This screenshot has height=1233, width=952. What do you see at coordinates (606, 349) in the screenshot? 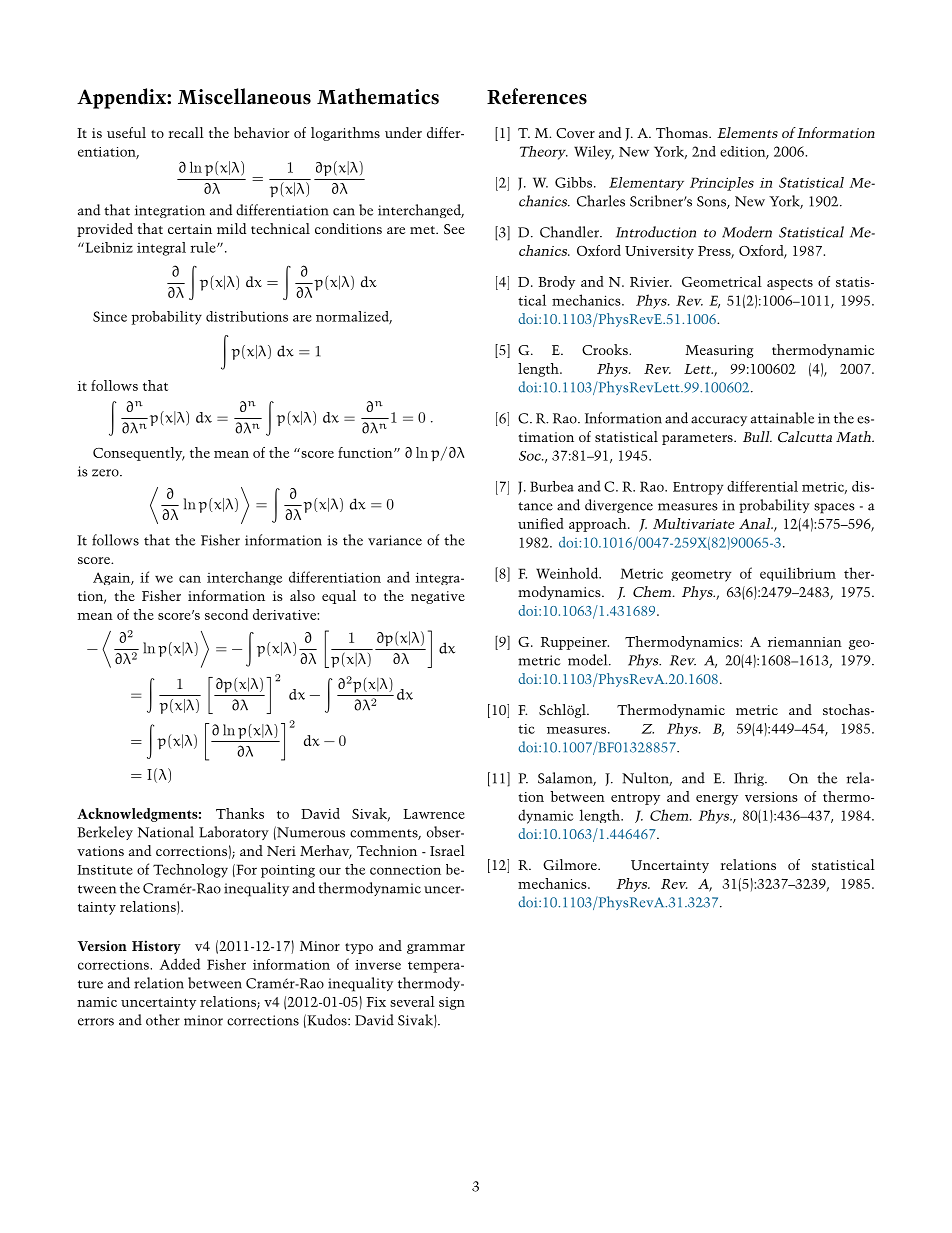
I see `Crooks` at bounding box center [606, 349].
